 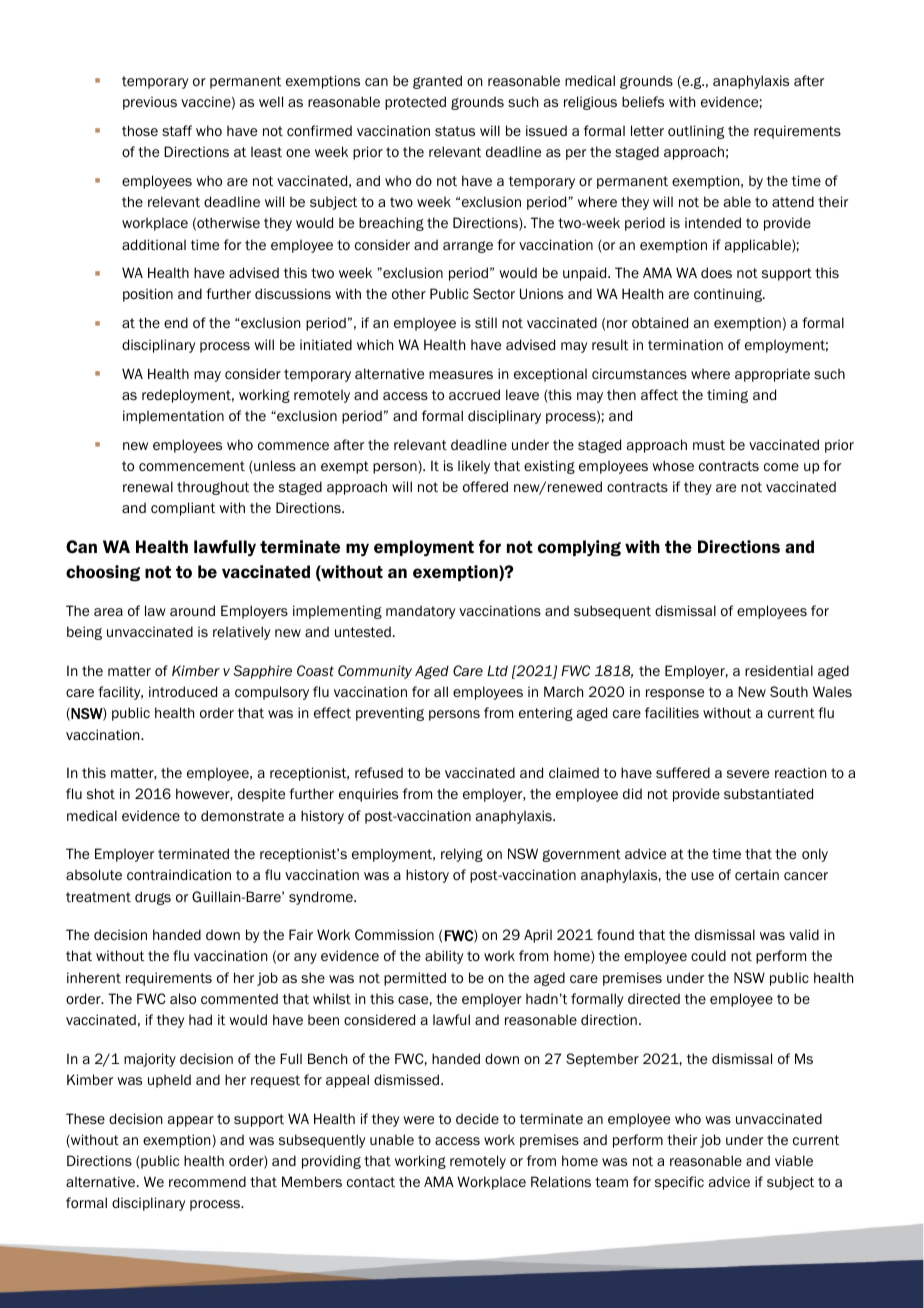 I want to click on appear, so click(x=191, y=1121).
